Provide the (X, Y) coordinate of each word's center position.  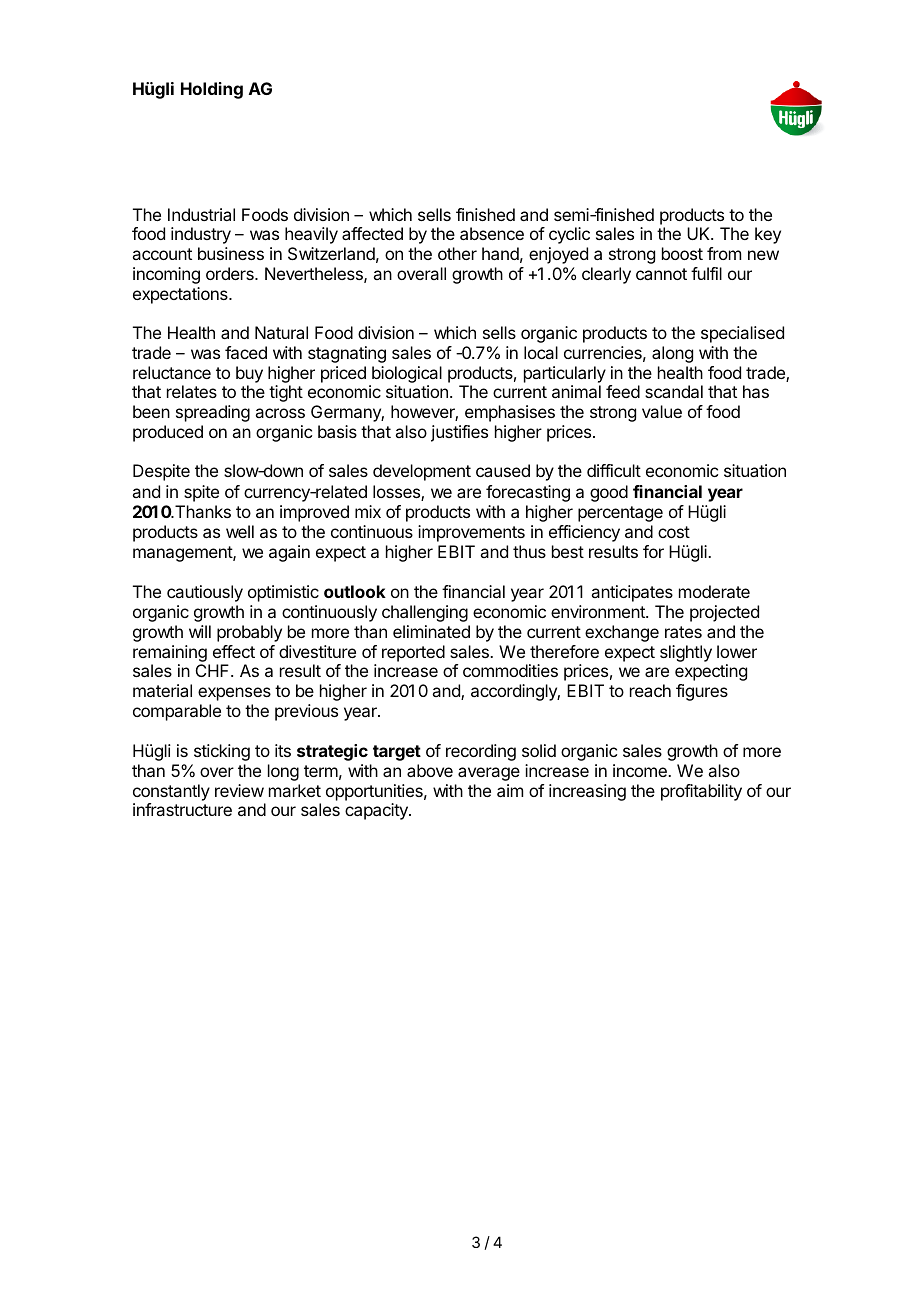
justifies (459, 433)
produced (168, 433)
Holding (212, 90)
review (239, 790)
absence (492, 233)
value (662, 411)
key (768, 235)
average (489, 774)
